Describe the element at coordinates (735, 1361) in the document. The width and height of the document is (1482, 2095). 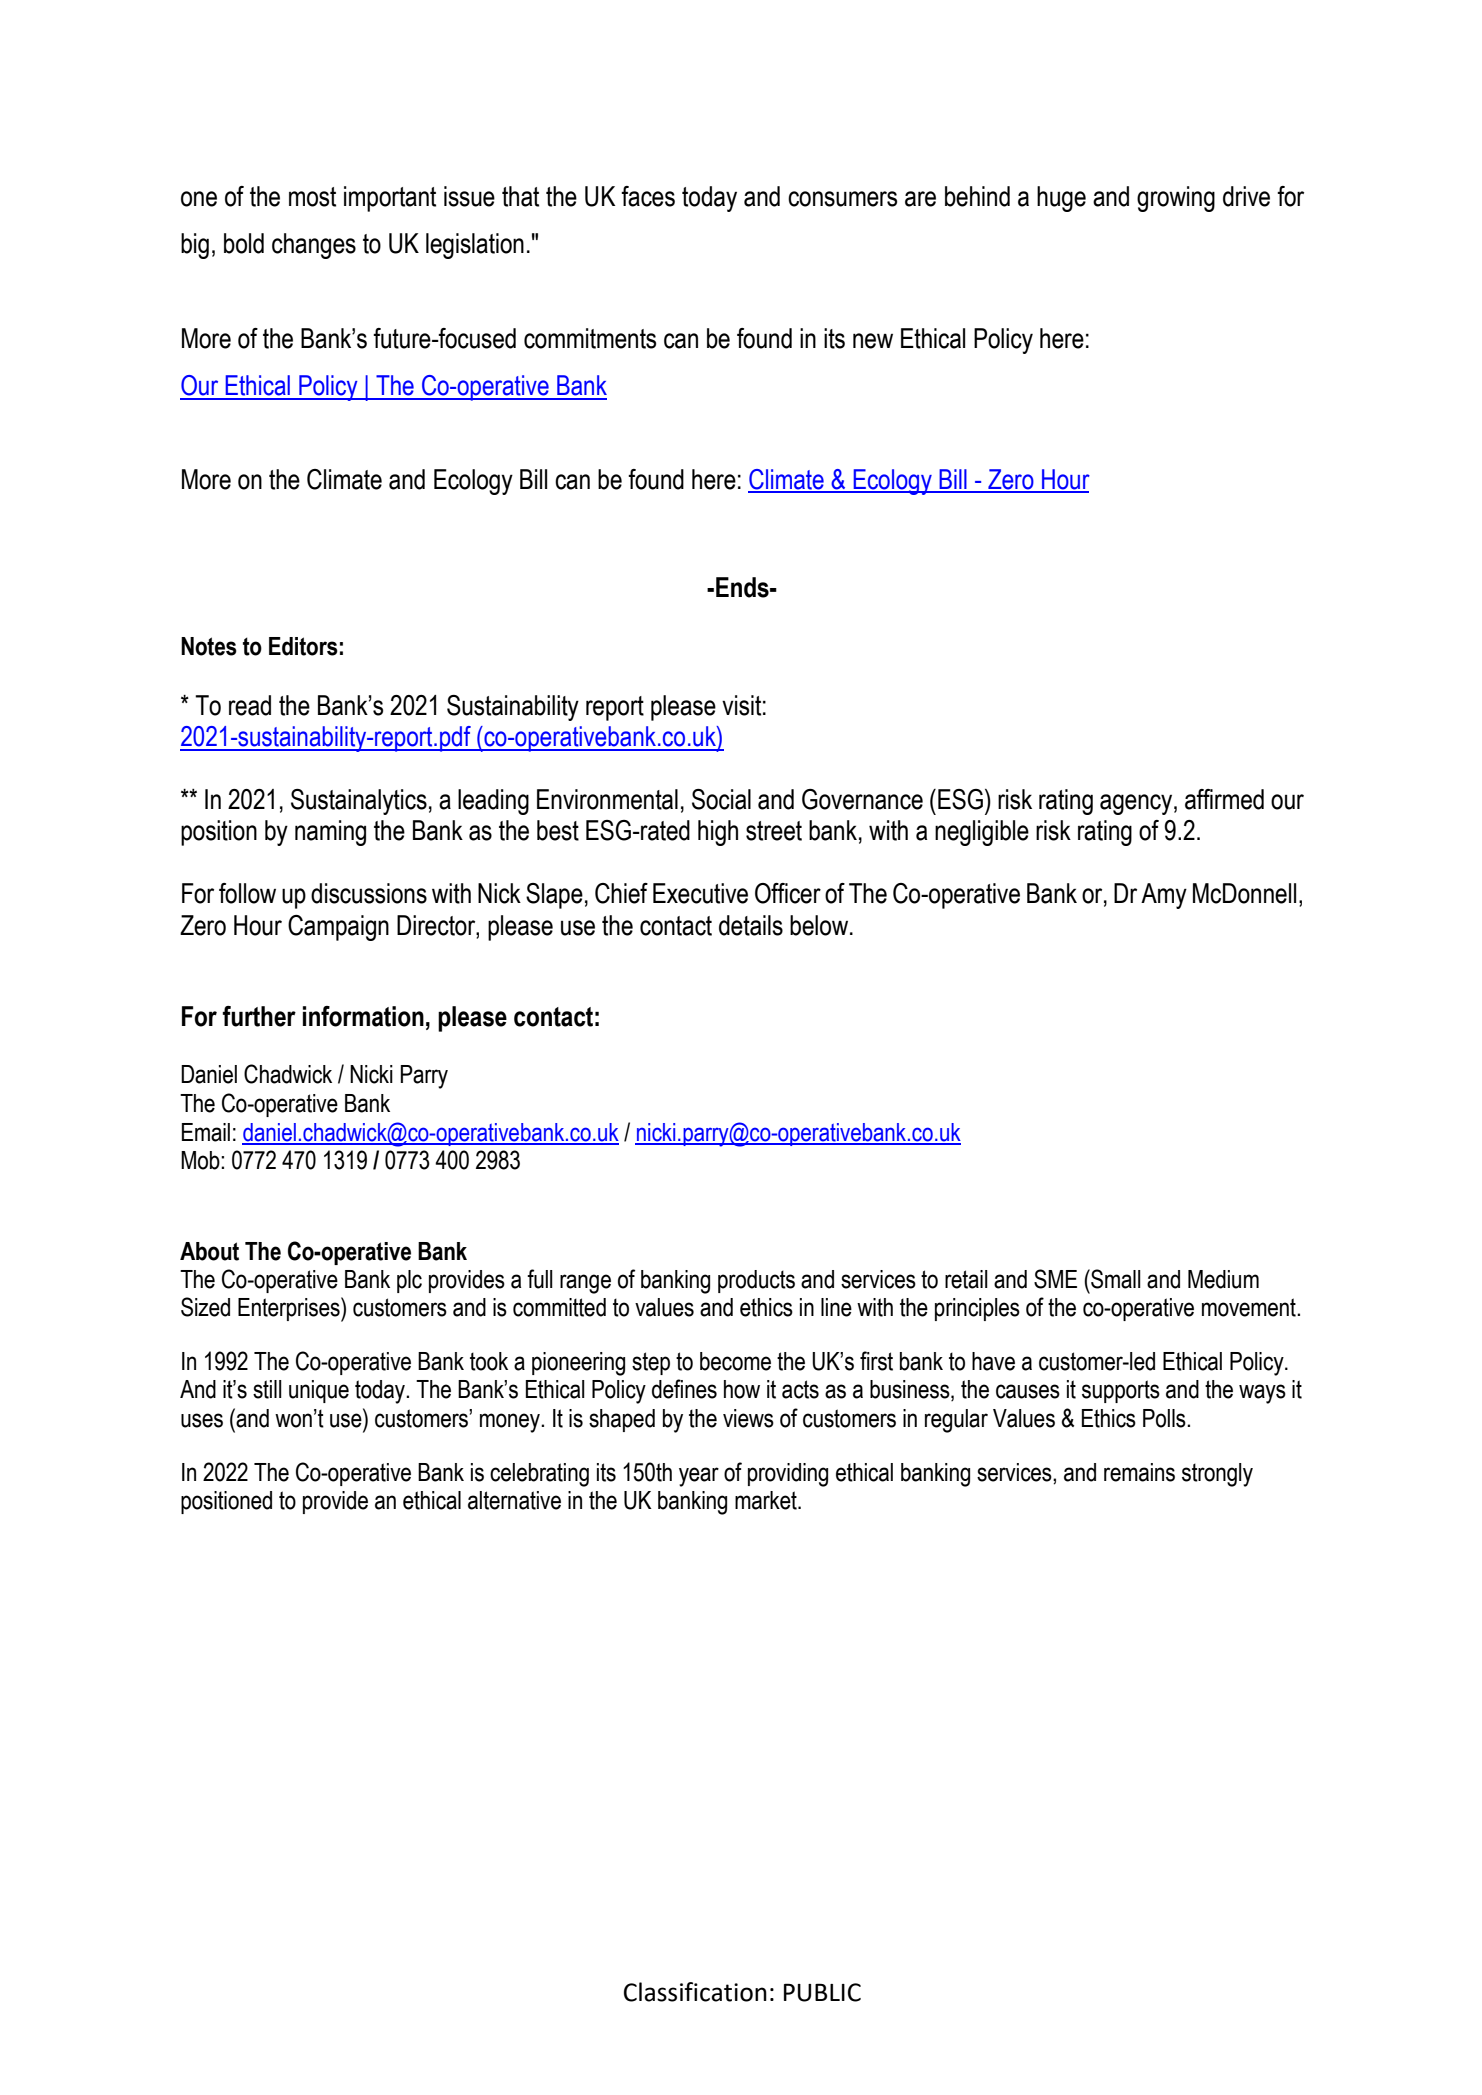
I see `become` at that location.
